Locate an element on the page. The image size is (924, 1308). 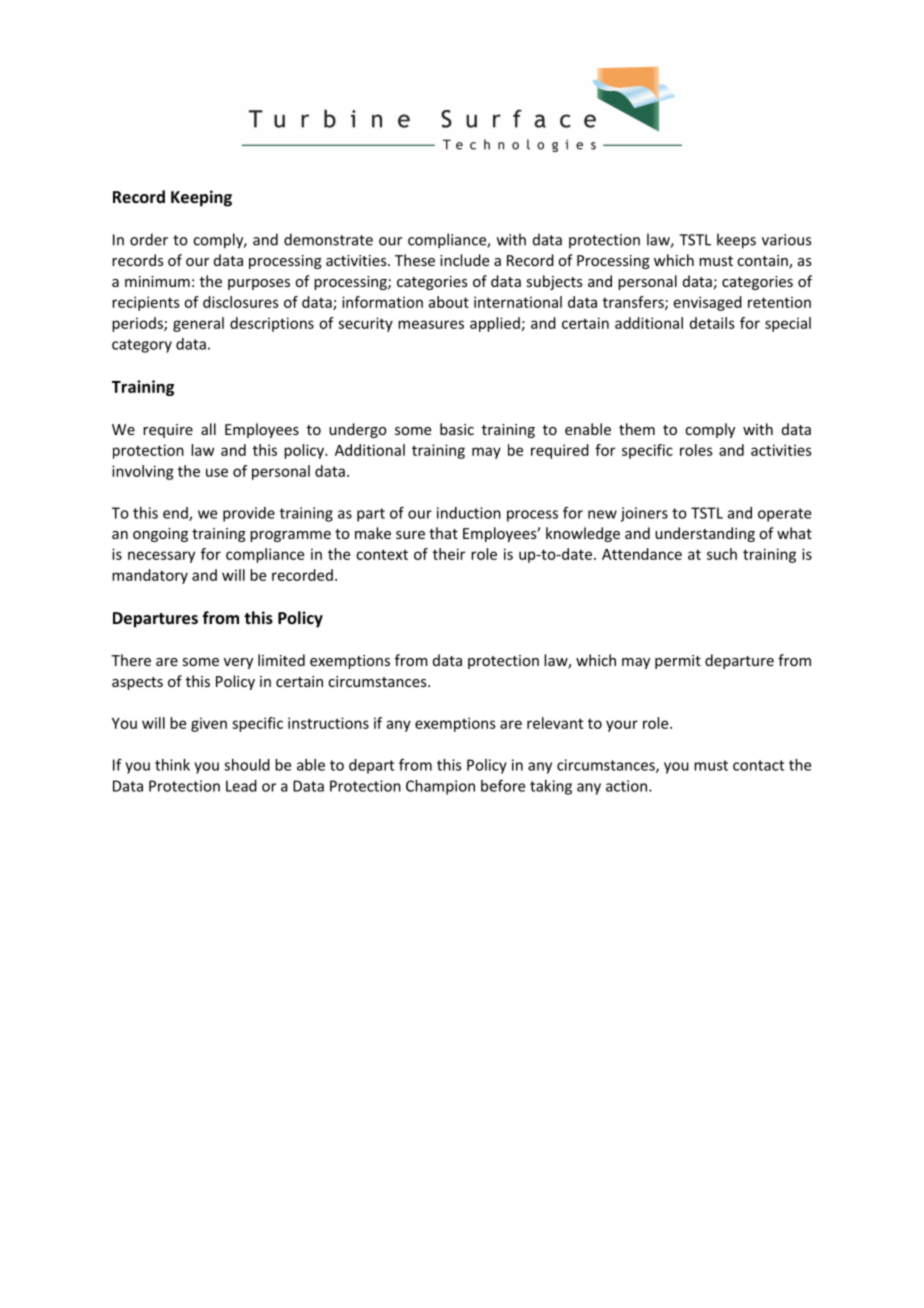
induction is located at coordinates (469, 513).
